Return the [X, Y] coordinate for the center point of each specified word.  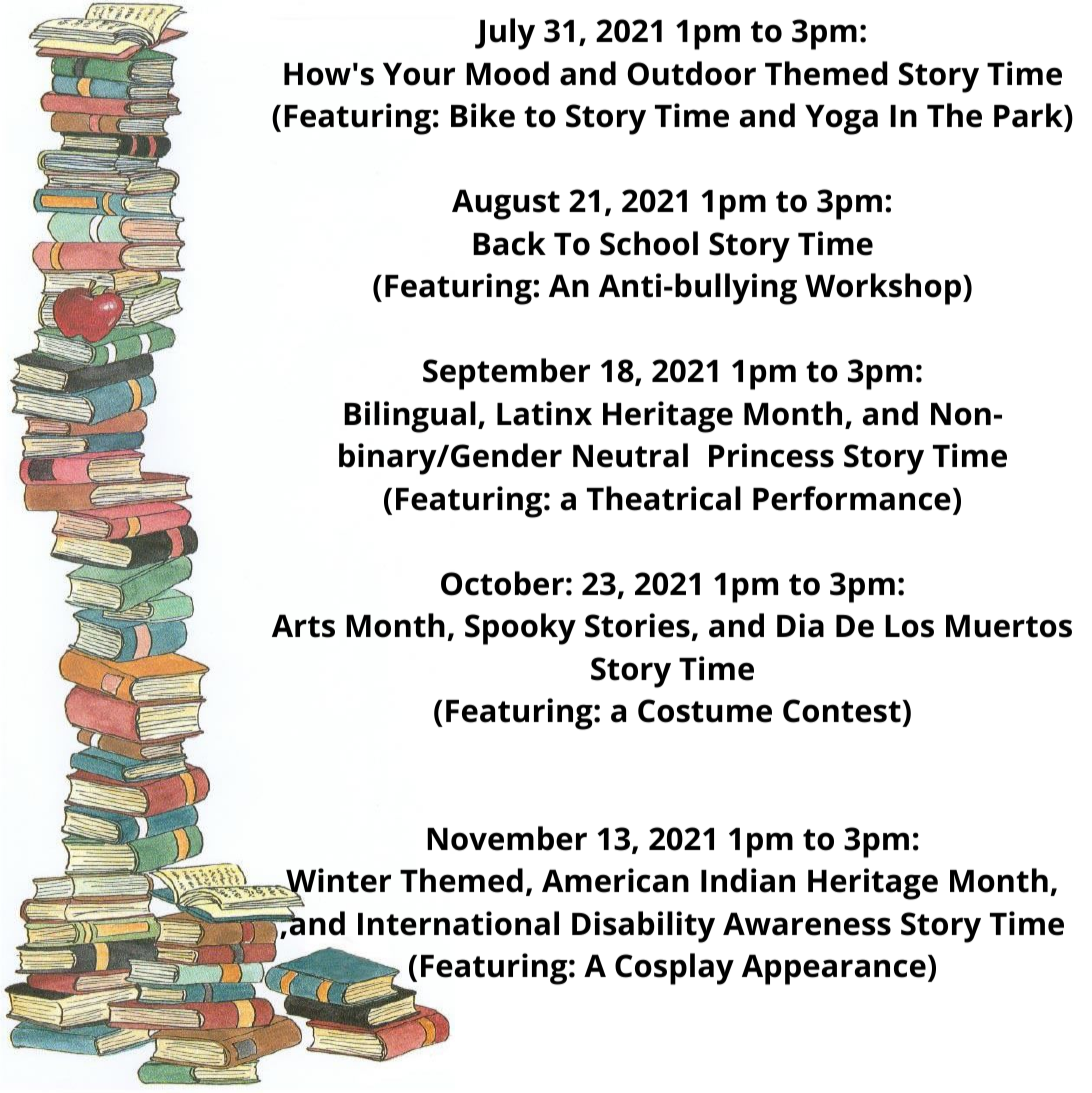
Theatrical [664, 498]
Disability [643, 927]
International [458, 923]
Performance [852, 498]
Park [1030, 116]
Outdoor [692, 73]
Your [419, 74]
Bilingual [410, 417]
